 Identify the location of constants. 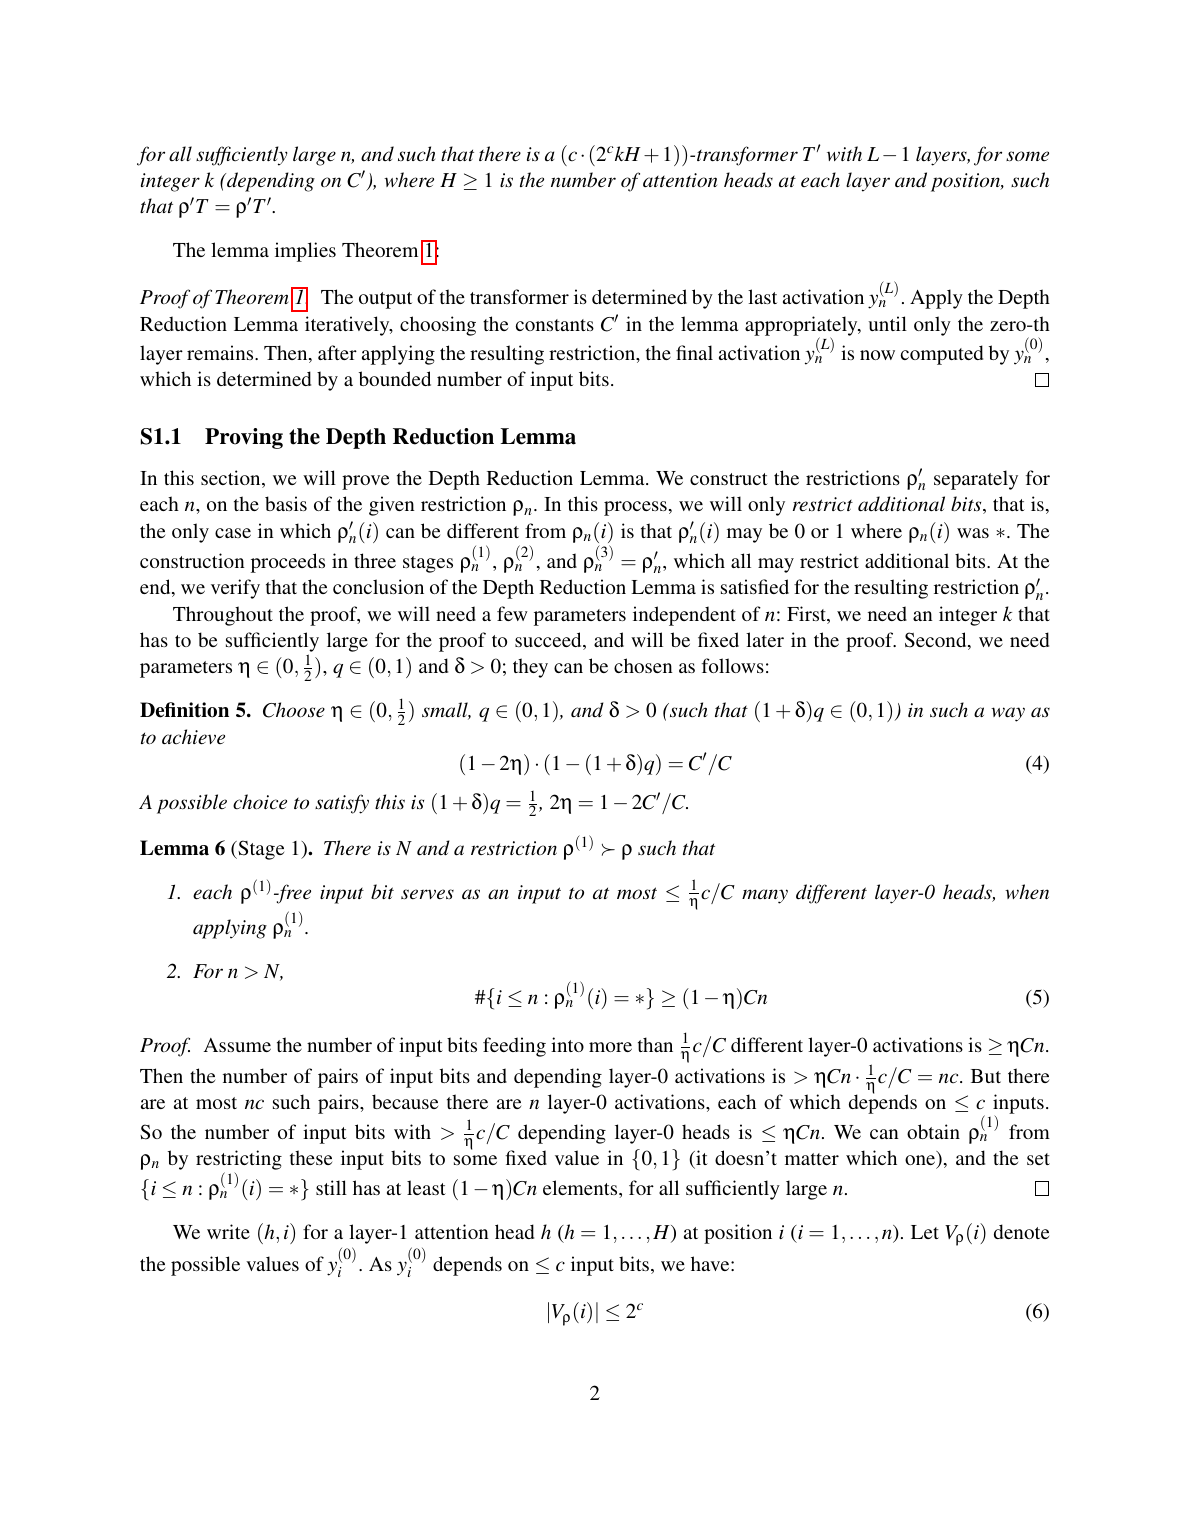
(555, 325).
